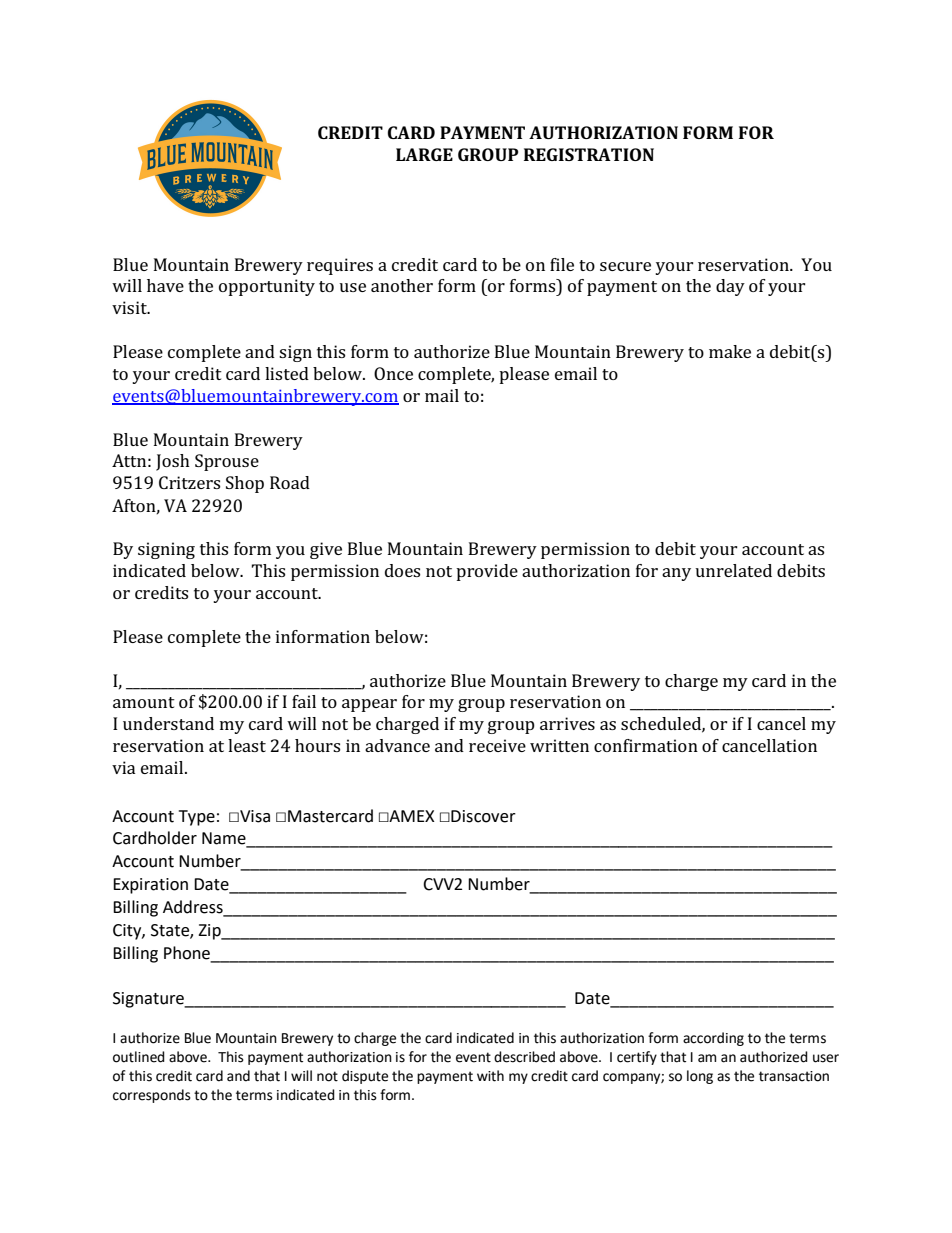 The image size is (952, 1233). I want to click on Sprouse, so click(227, 462).
